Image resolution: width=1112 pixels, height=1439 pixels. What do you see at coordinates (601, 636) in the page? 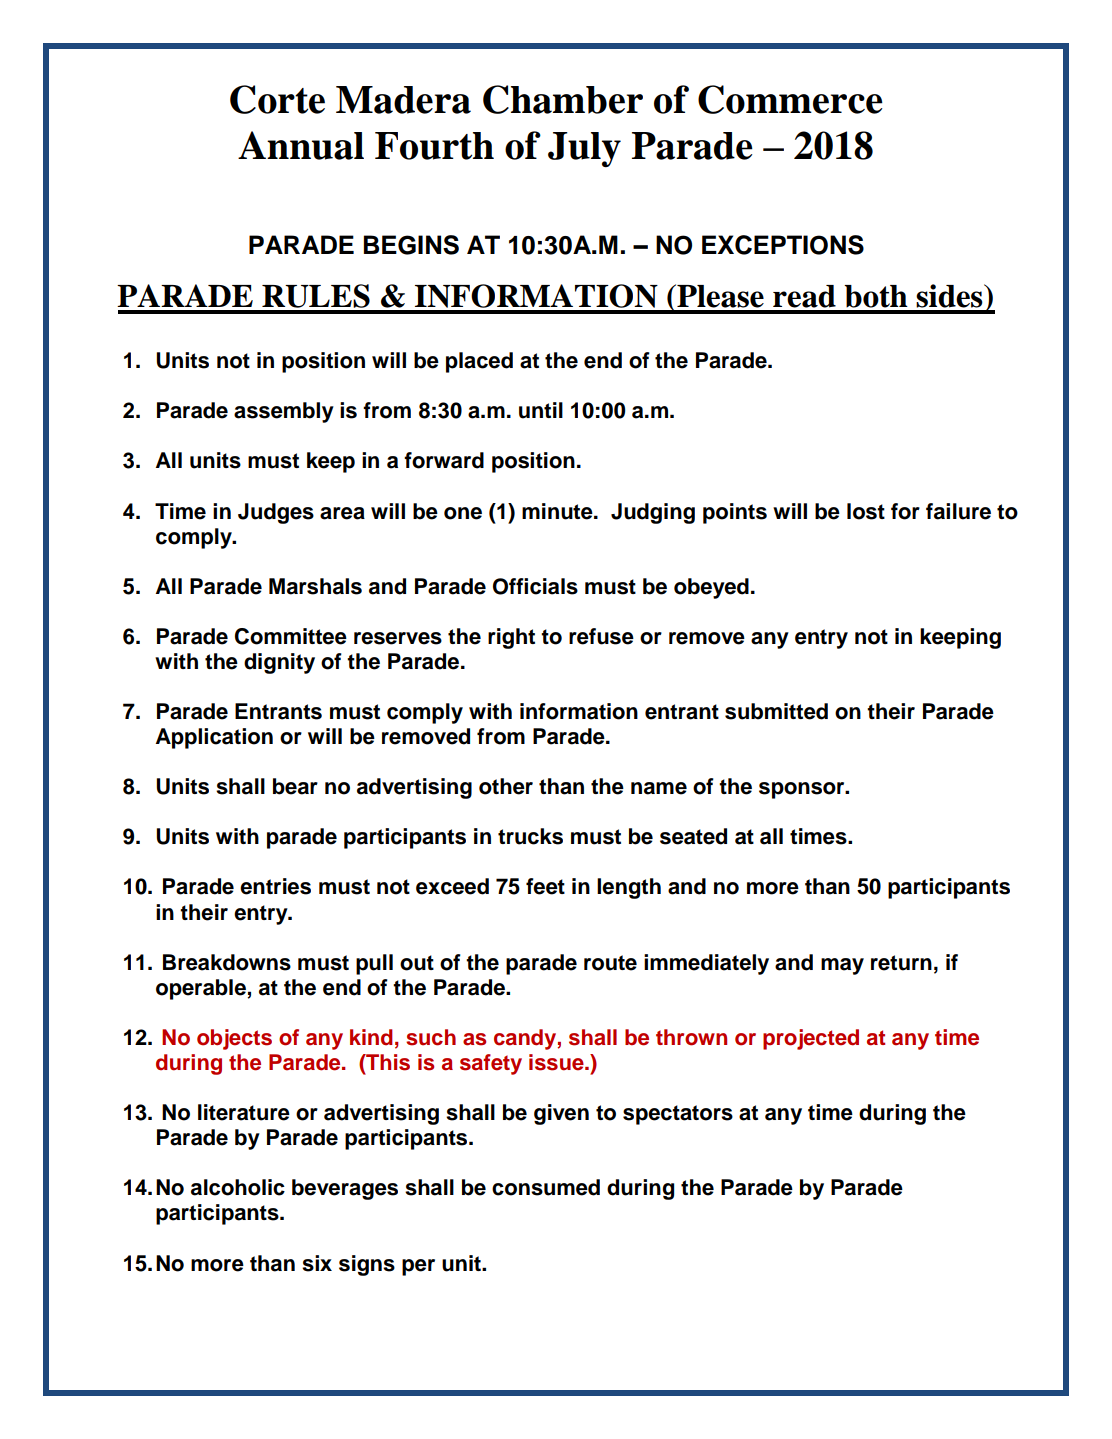
I see `refuse` at bounding box center [601, 636].
